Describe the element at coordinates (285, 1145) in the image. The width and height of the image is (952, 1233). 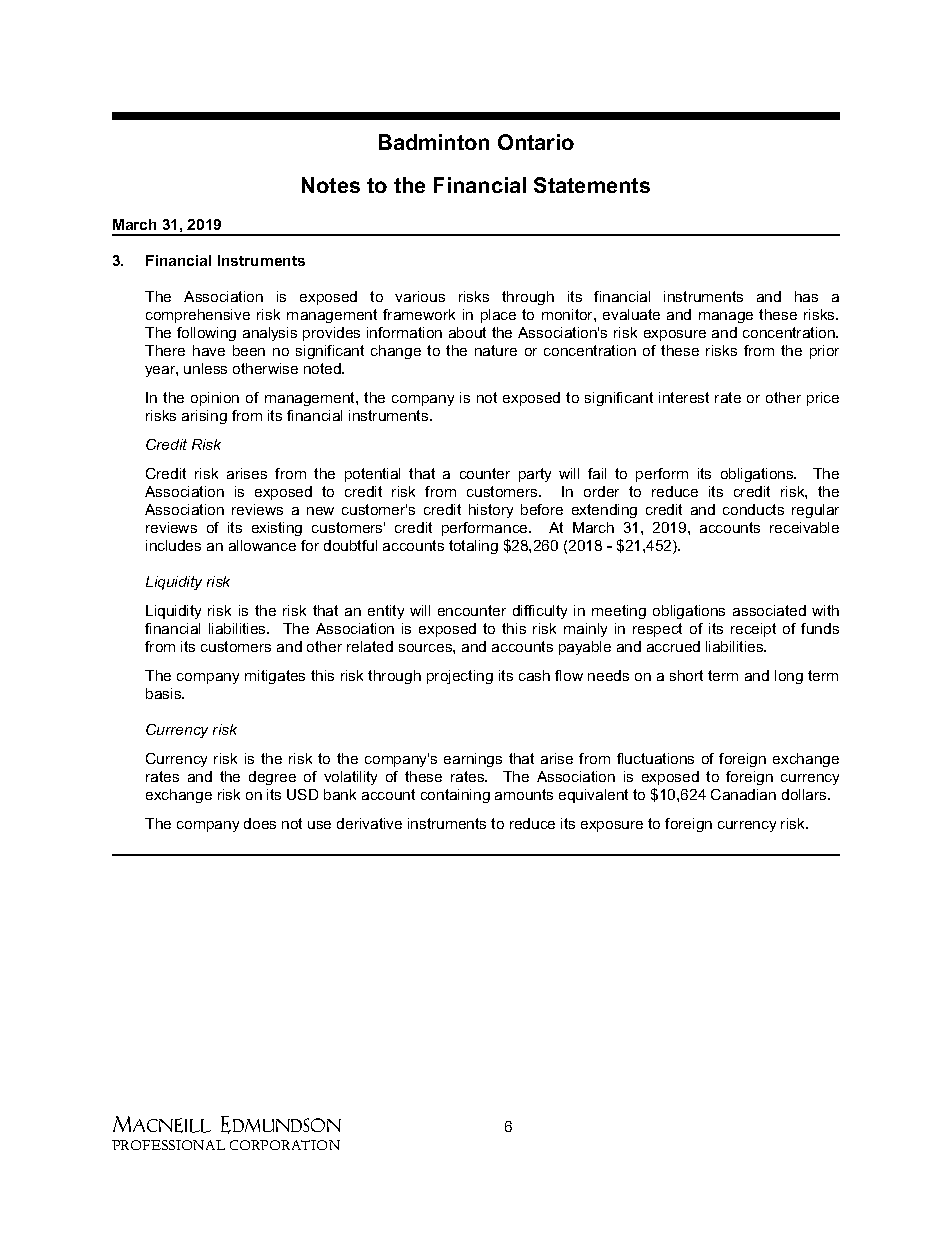
I see `CORPORATION` at that location.
